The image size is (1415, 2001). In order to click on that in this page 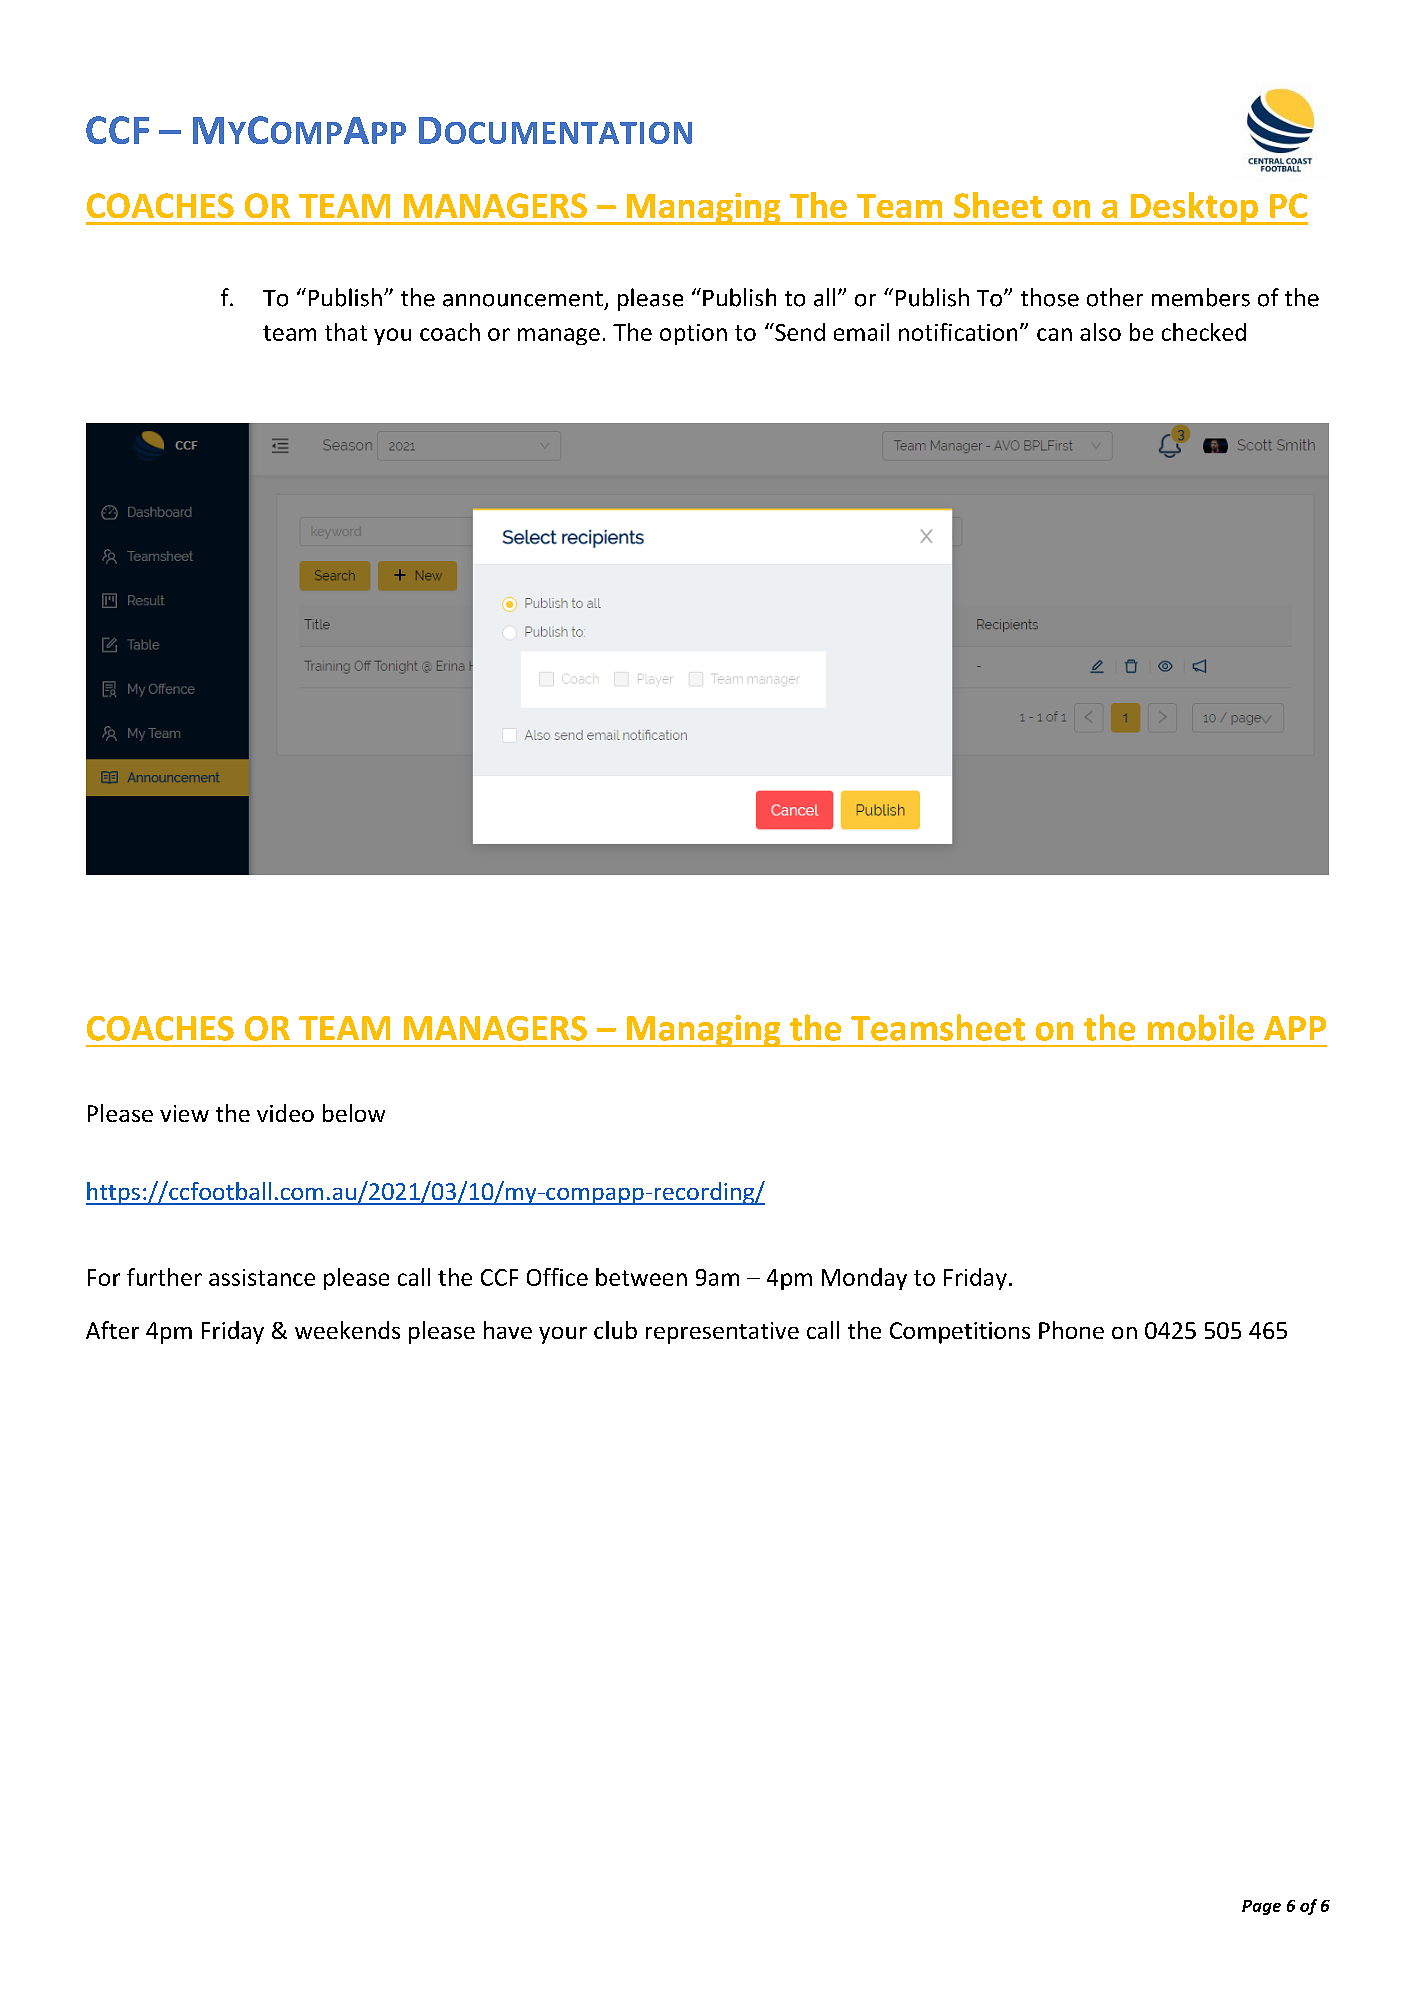, I will do `click(346, 332)`.
